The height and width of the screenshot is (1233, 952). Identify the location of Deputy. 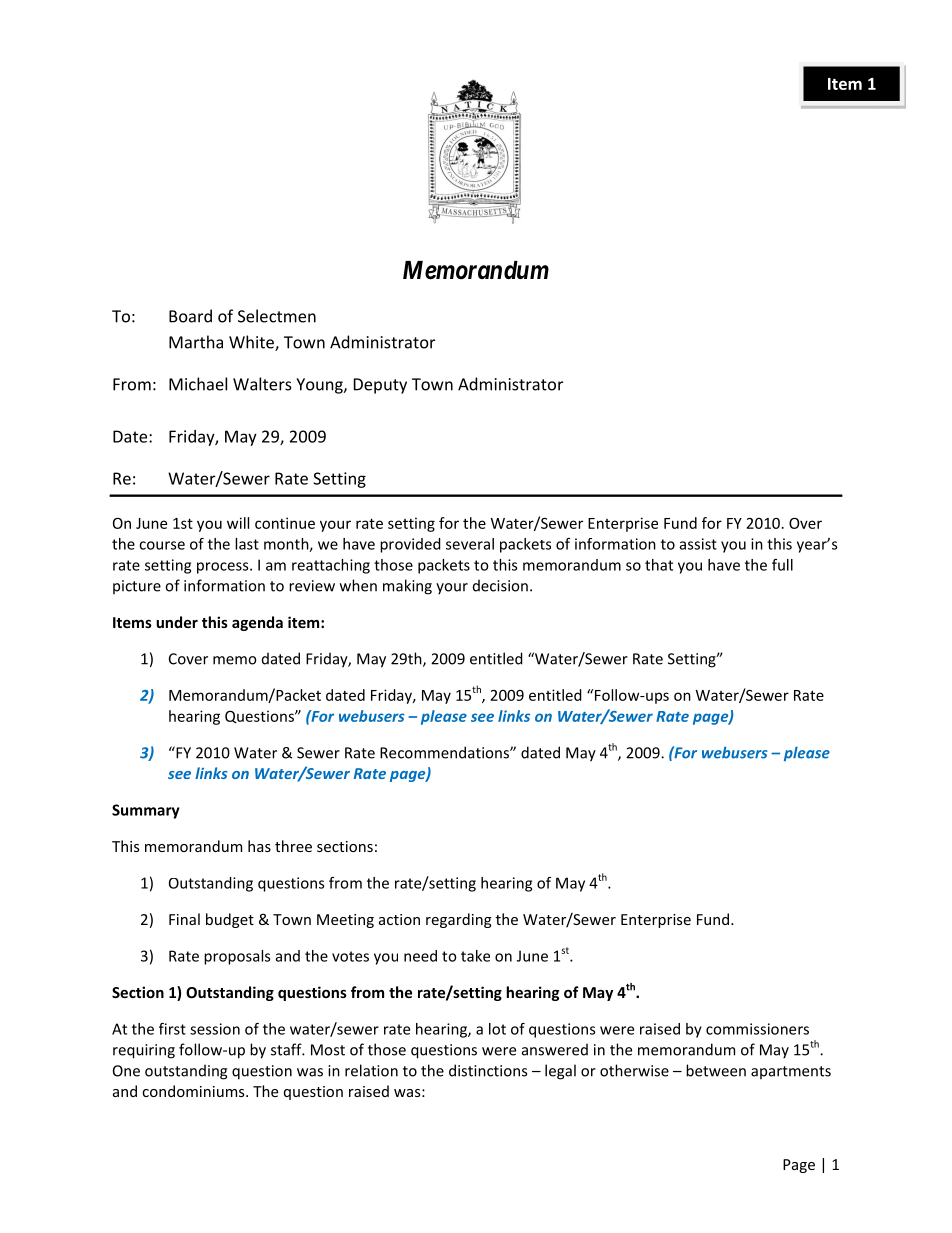
(380, 386).
